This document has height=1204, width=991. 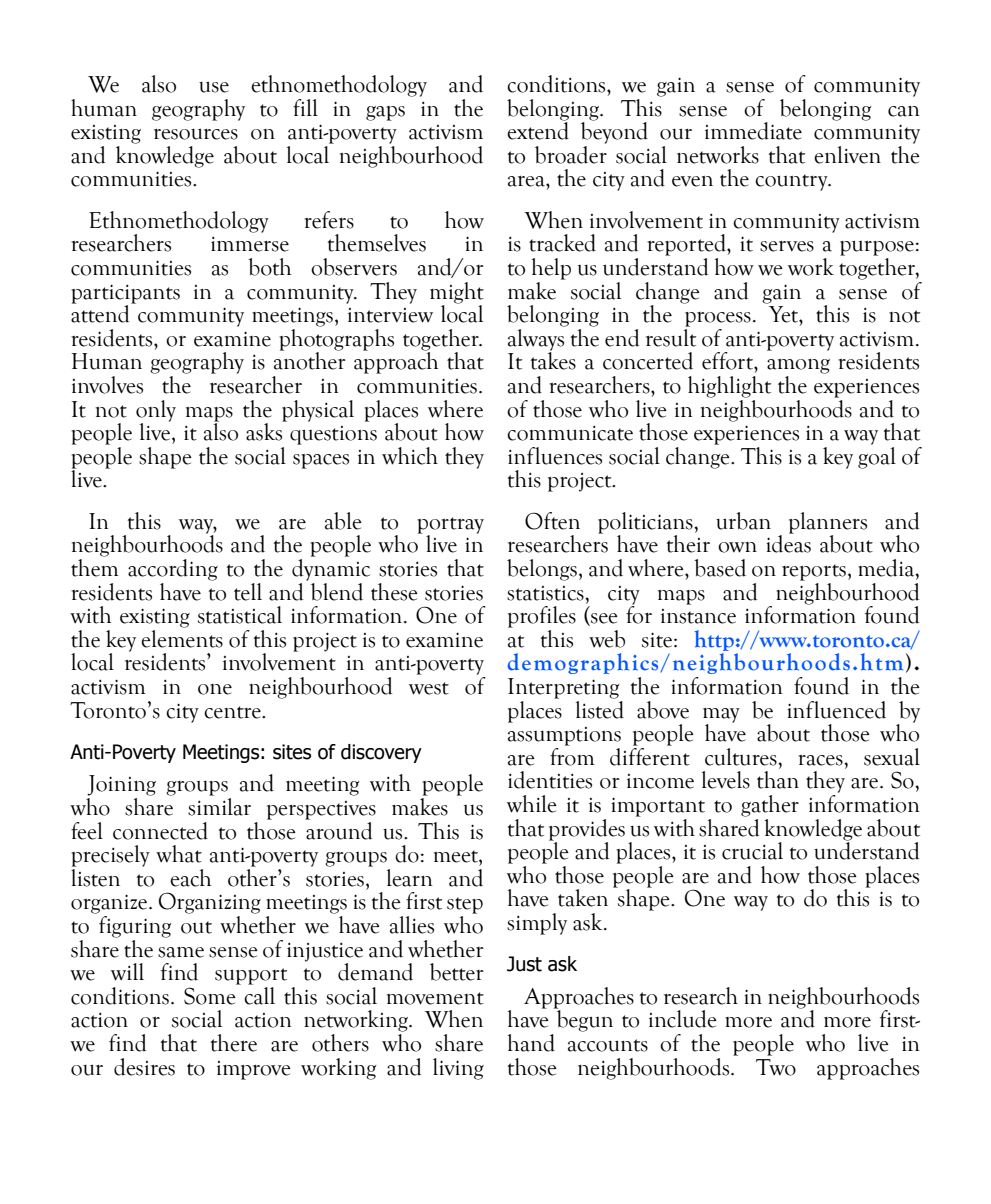 What do you see at coordinates (542, 570) in the document?
I see `belongs` at bounding box center [542, 570].
